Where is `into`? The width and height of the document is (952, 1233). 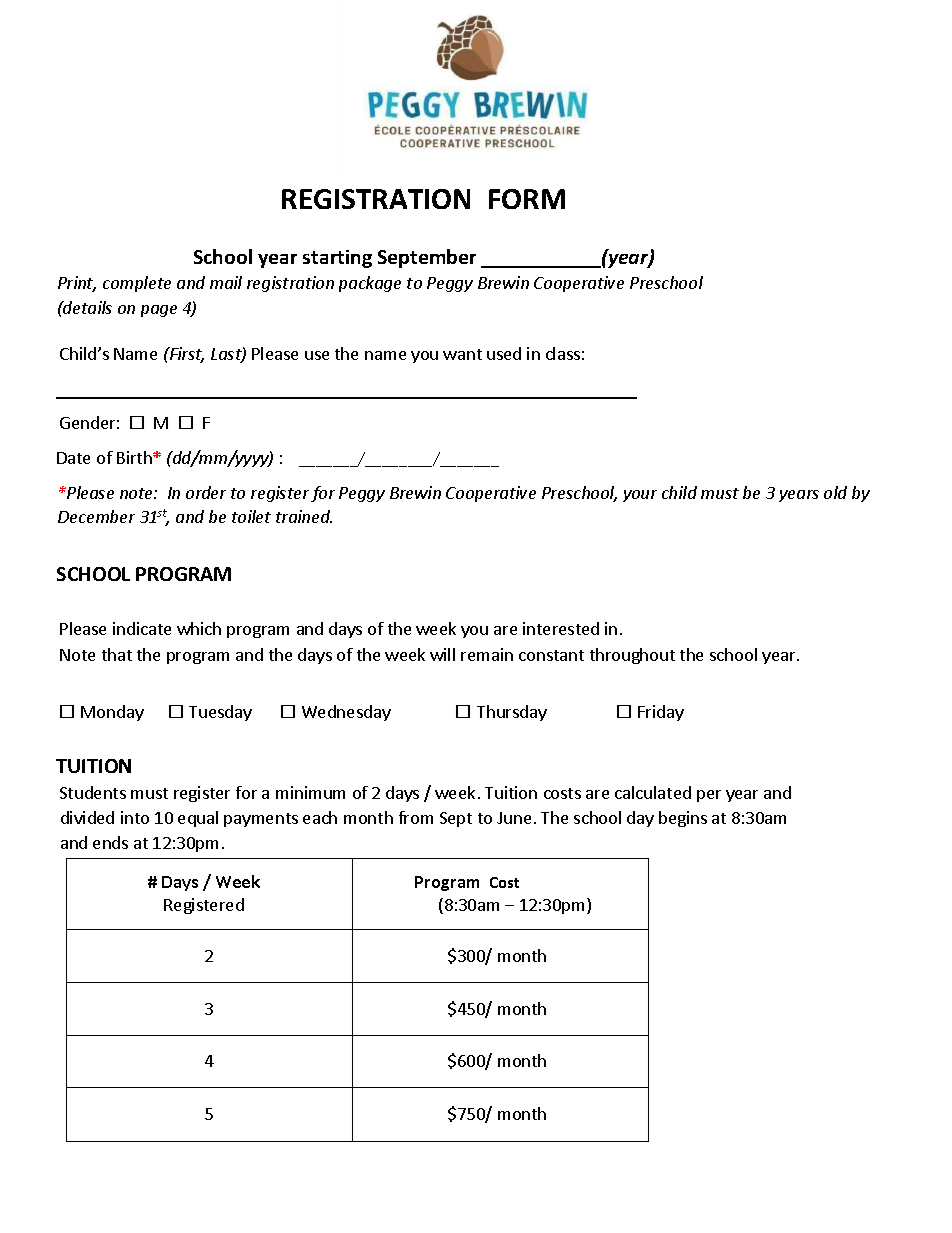 into is located at coordinates (135, 817).
